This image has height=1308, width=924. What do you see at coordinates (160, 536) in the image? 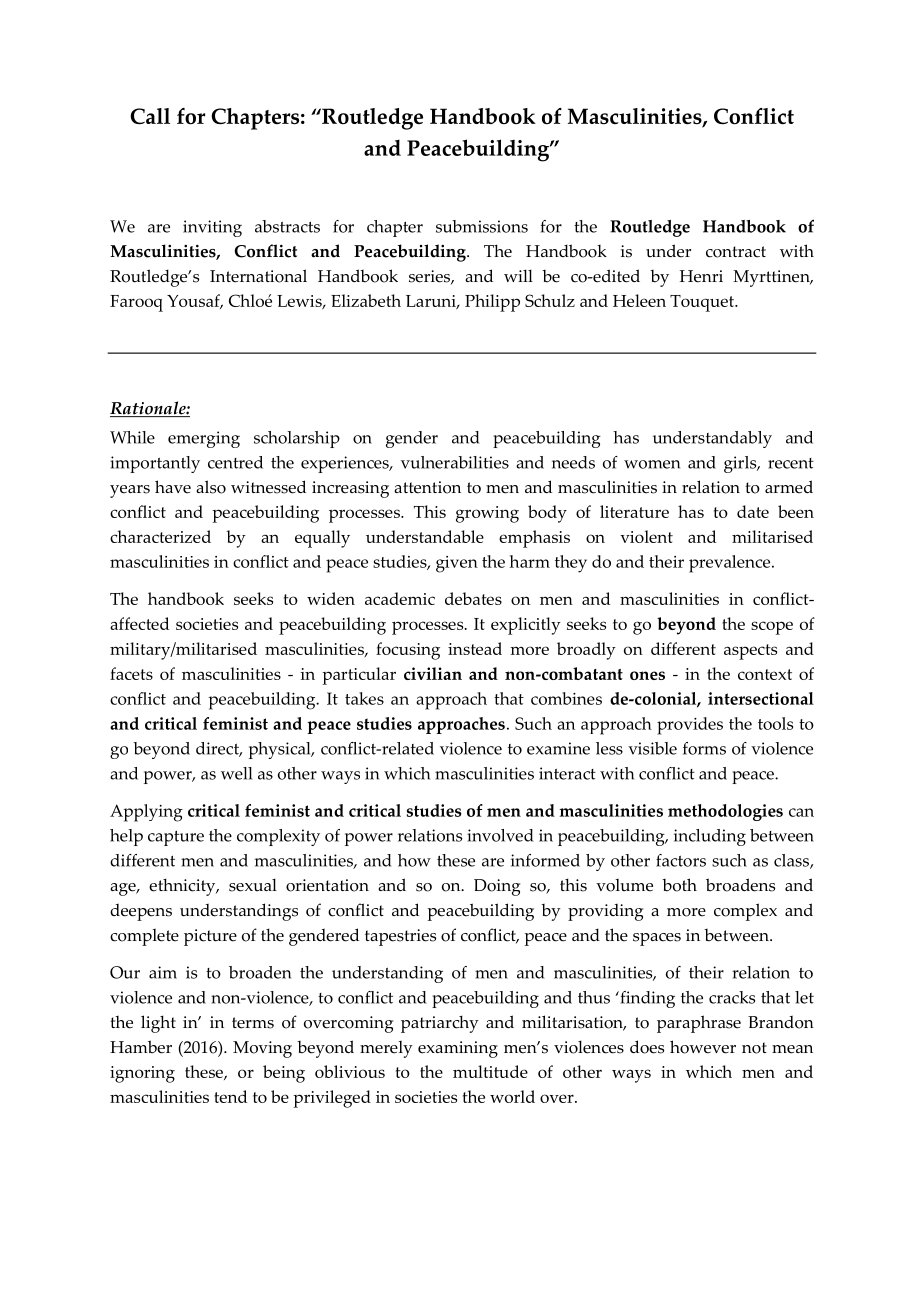
I see `characterized` at bounding box center [160, 536].
